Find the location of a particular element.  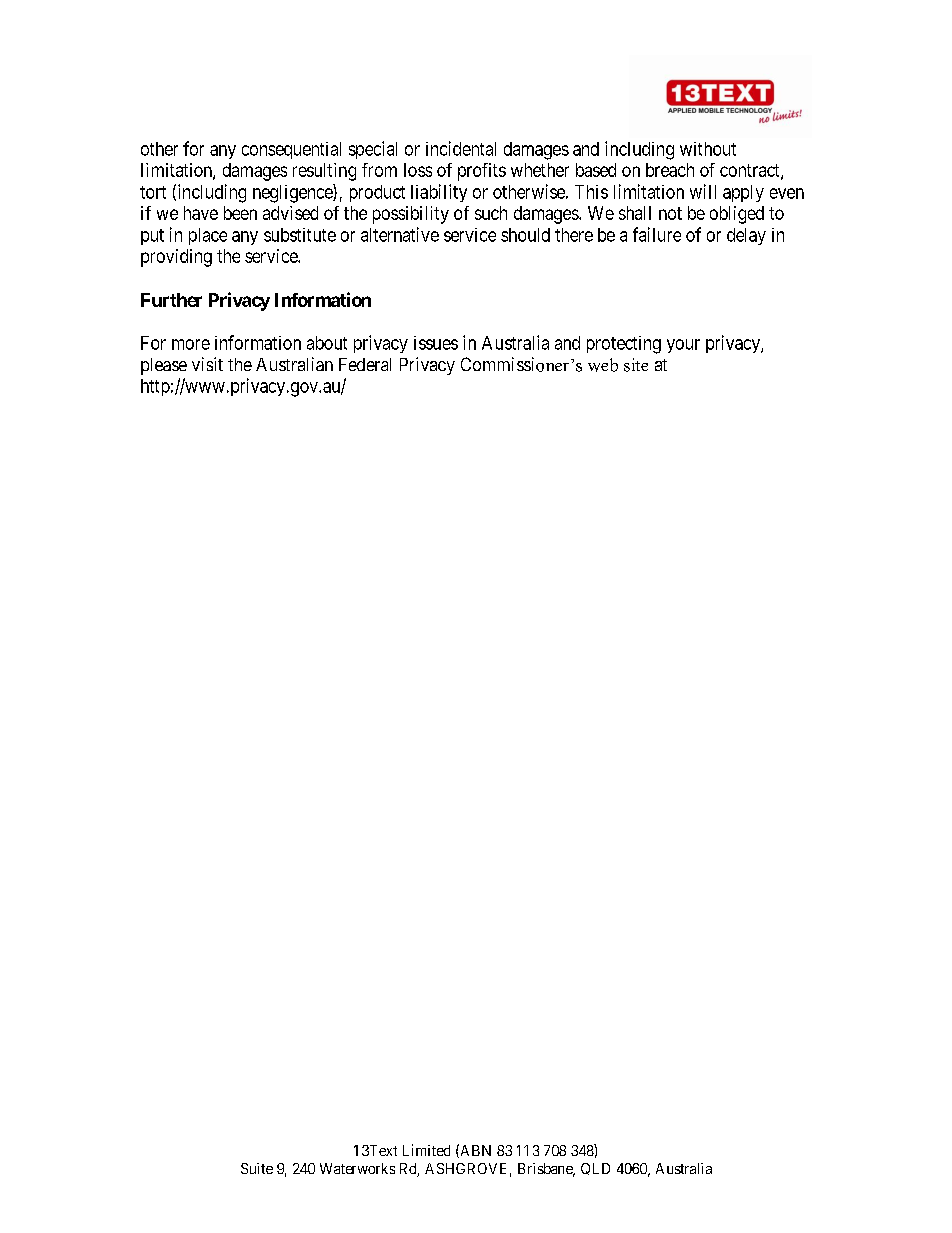

Waterworks is located at coordinates (357, 1168).
